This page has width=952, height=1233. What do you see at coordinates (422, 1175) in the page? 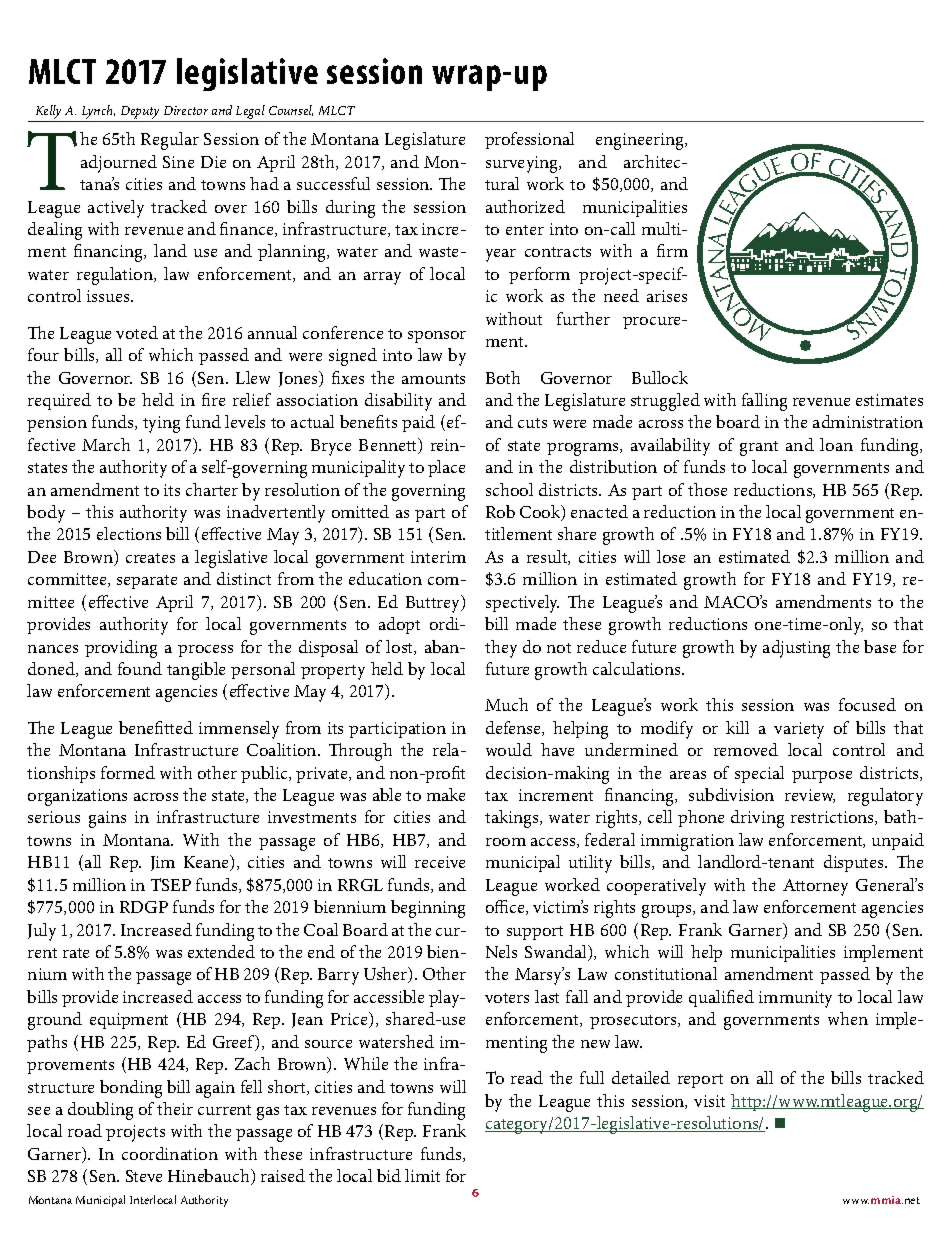
I see `limit` at bounding box center [422, 1175].
